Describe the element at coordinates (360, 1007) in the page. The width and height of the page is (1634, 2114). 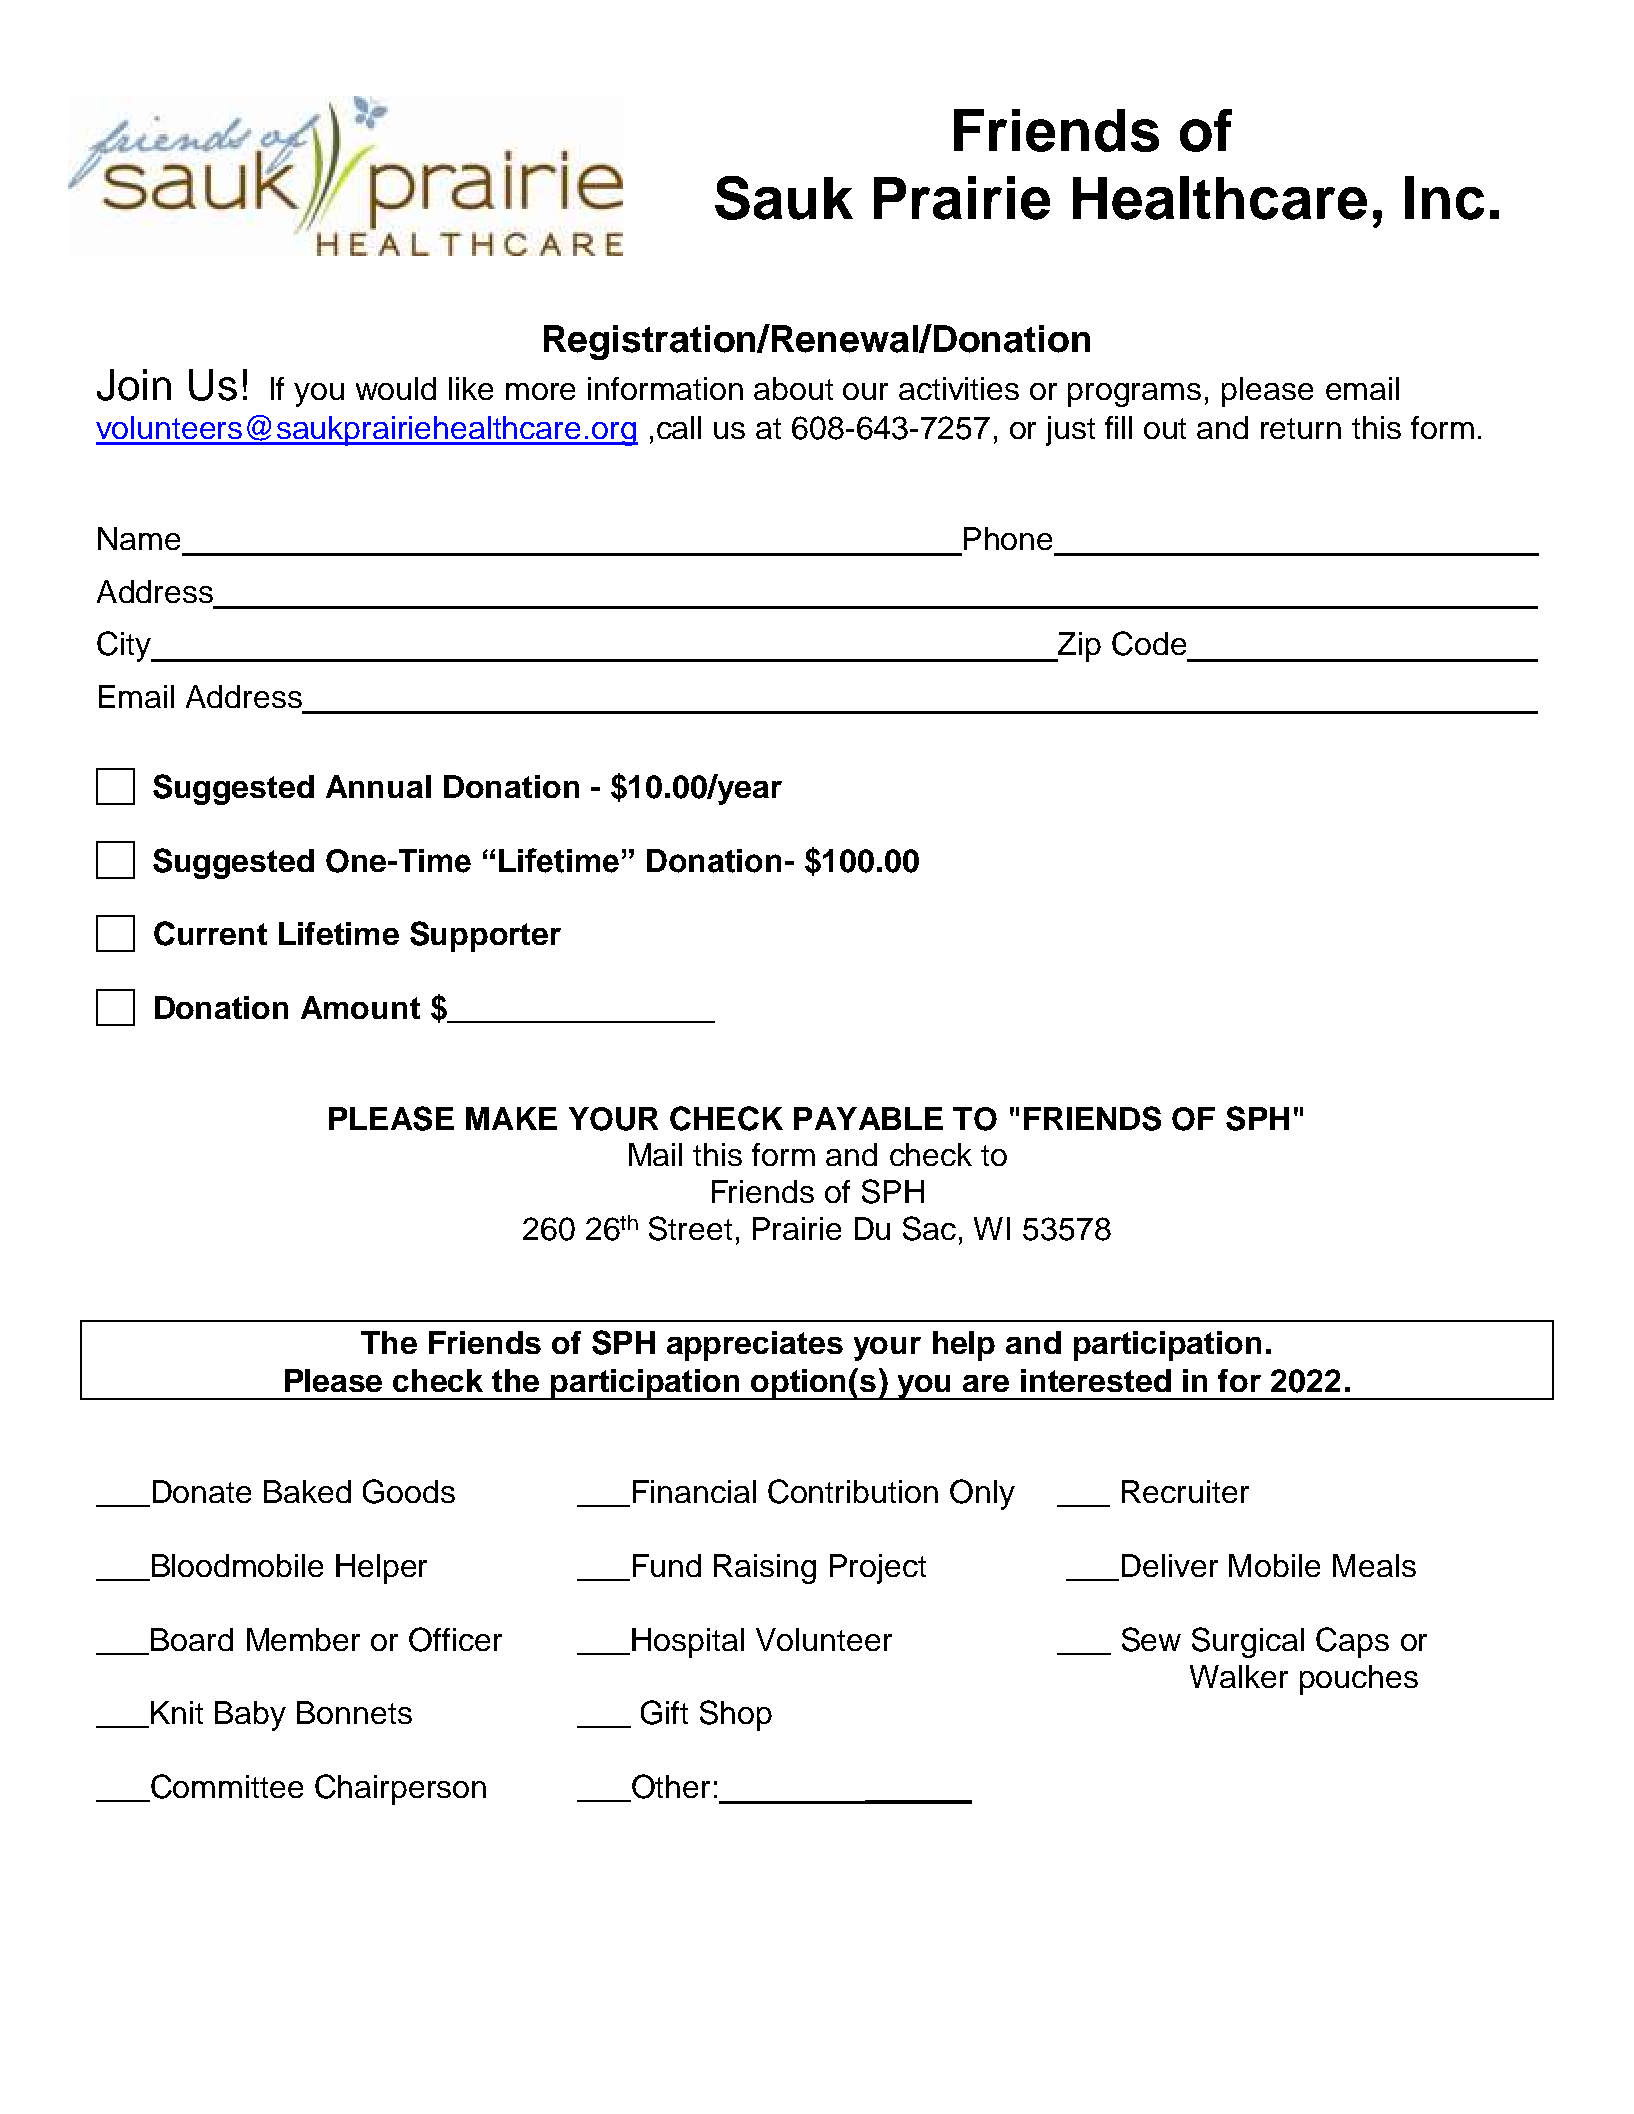
I see `Amount` at that location.
